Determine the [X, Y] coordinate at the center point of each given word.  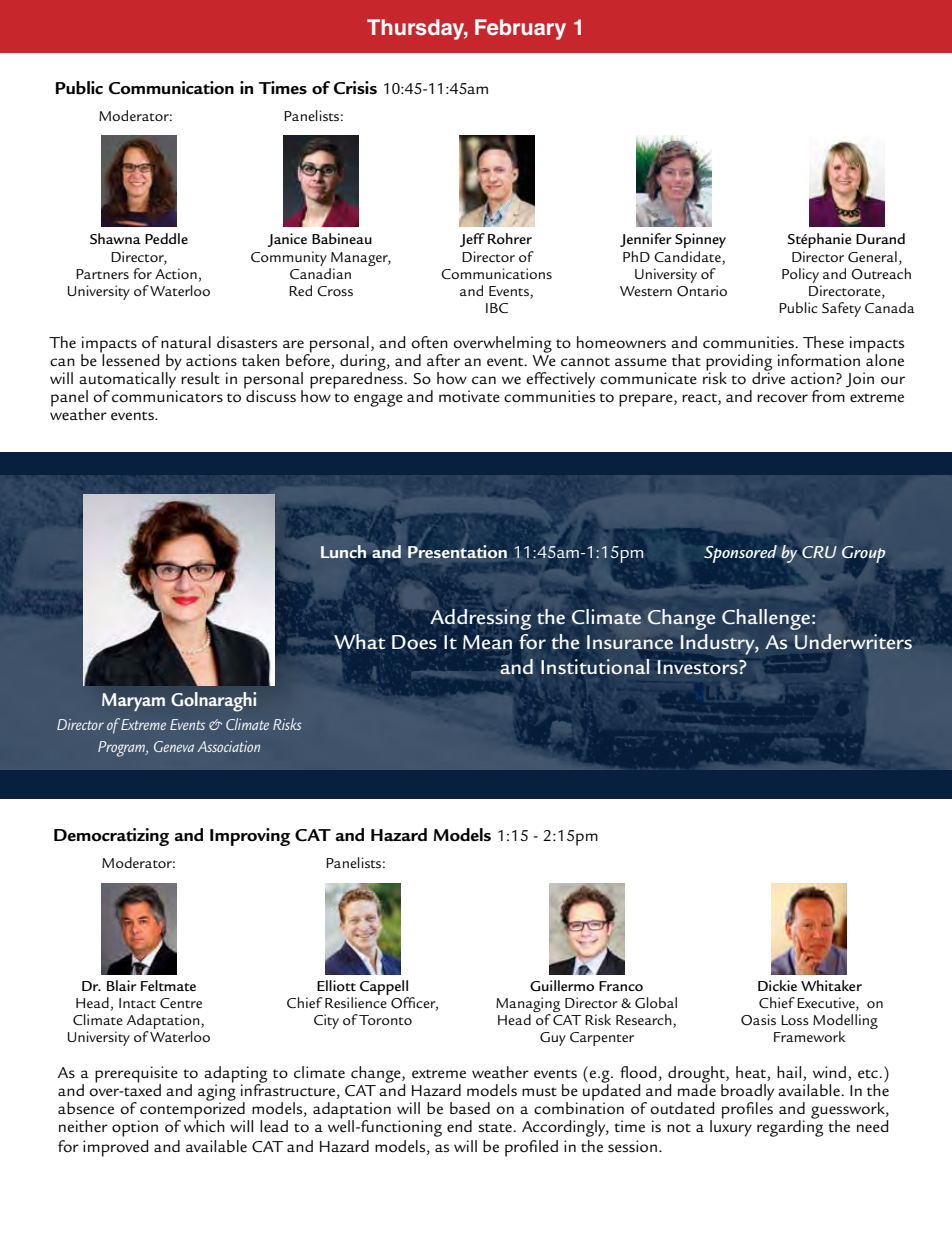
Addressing [480, 619]
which [204, 1124]
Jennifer [646, 240]
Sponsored [740, 554]
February [520, 29]
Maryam [133, 702]
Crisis [355, 88]
